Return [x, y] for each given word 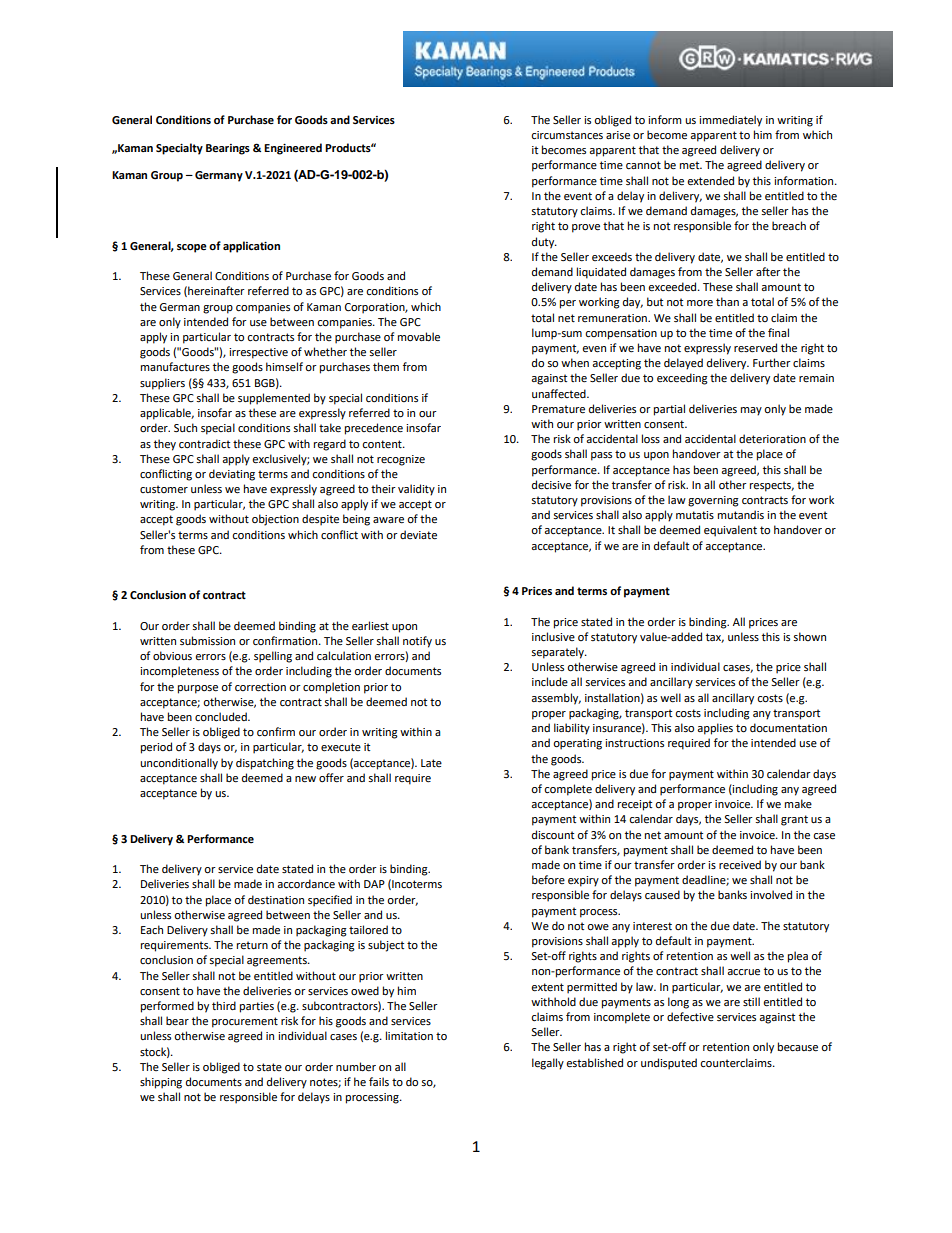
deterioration [772, 439]
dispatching [265, 764]
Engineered [293, 149]
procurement [245, 1022]
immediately [730, 121]
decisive [551, 485]
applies [715, 729]
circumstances [567, 135]
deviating [232, 475]
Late [431, 763]
